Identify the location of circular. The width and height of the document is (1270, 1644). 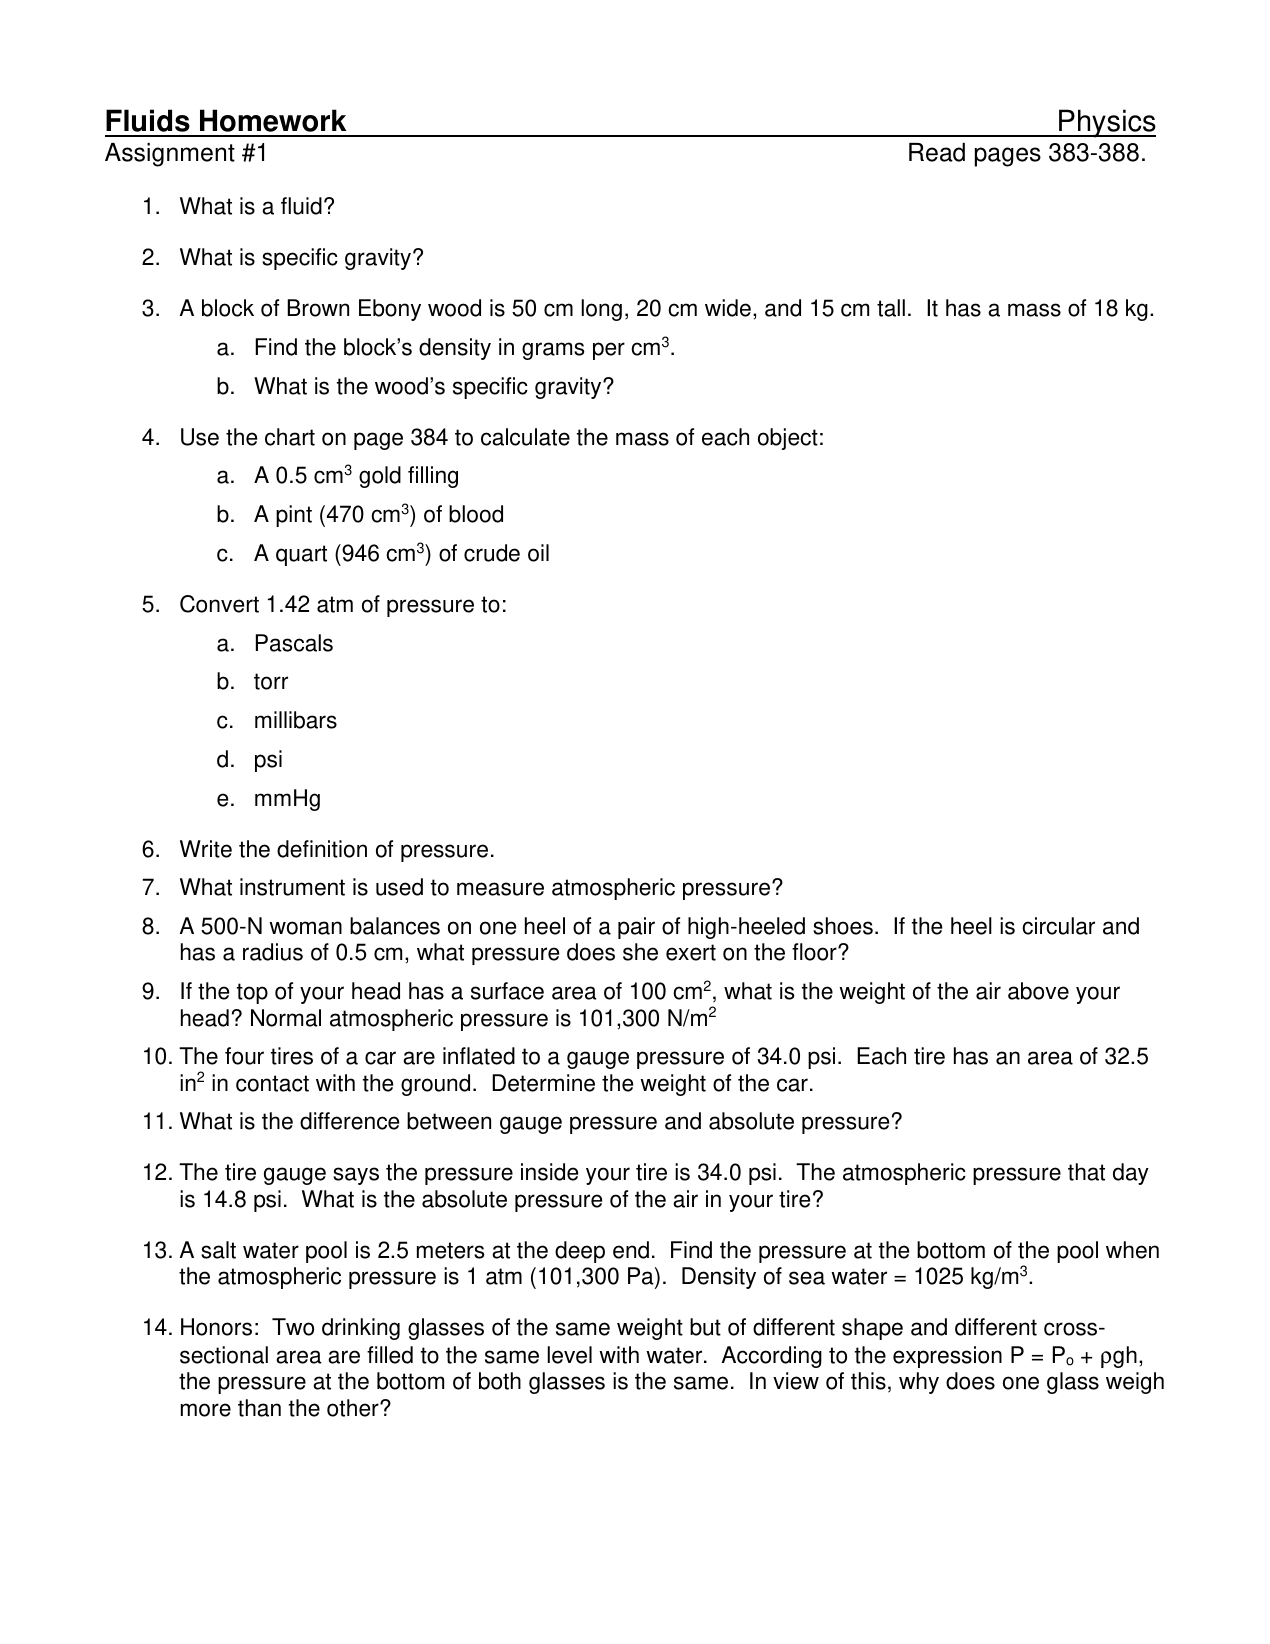
(1058, 926).
